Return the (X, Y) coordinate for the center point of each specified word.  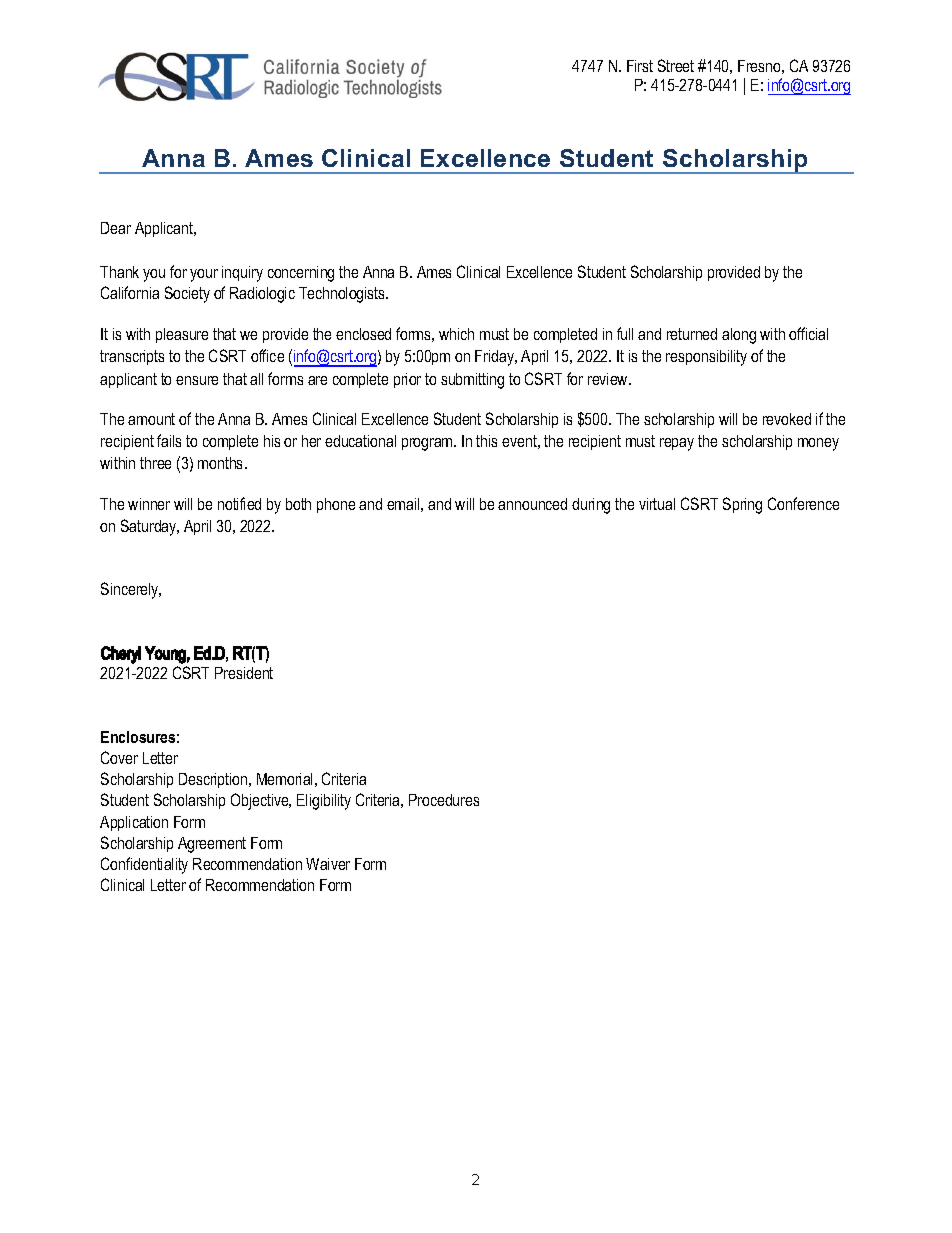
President (244, 673)
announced (532, 504)
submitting (472, 381)
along (739, 336)
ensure (197, 380)
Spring (742, 505)
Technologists (343, 295)
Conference (803, 503)
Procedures (444, 800)
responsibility (706, 358)
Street (676, 65)
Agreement (212, 845)
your (204, 275)
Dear (116, 228)
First (640, 66)
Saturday (150, 527)
